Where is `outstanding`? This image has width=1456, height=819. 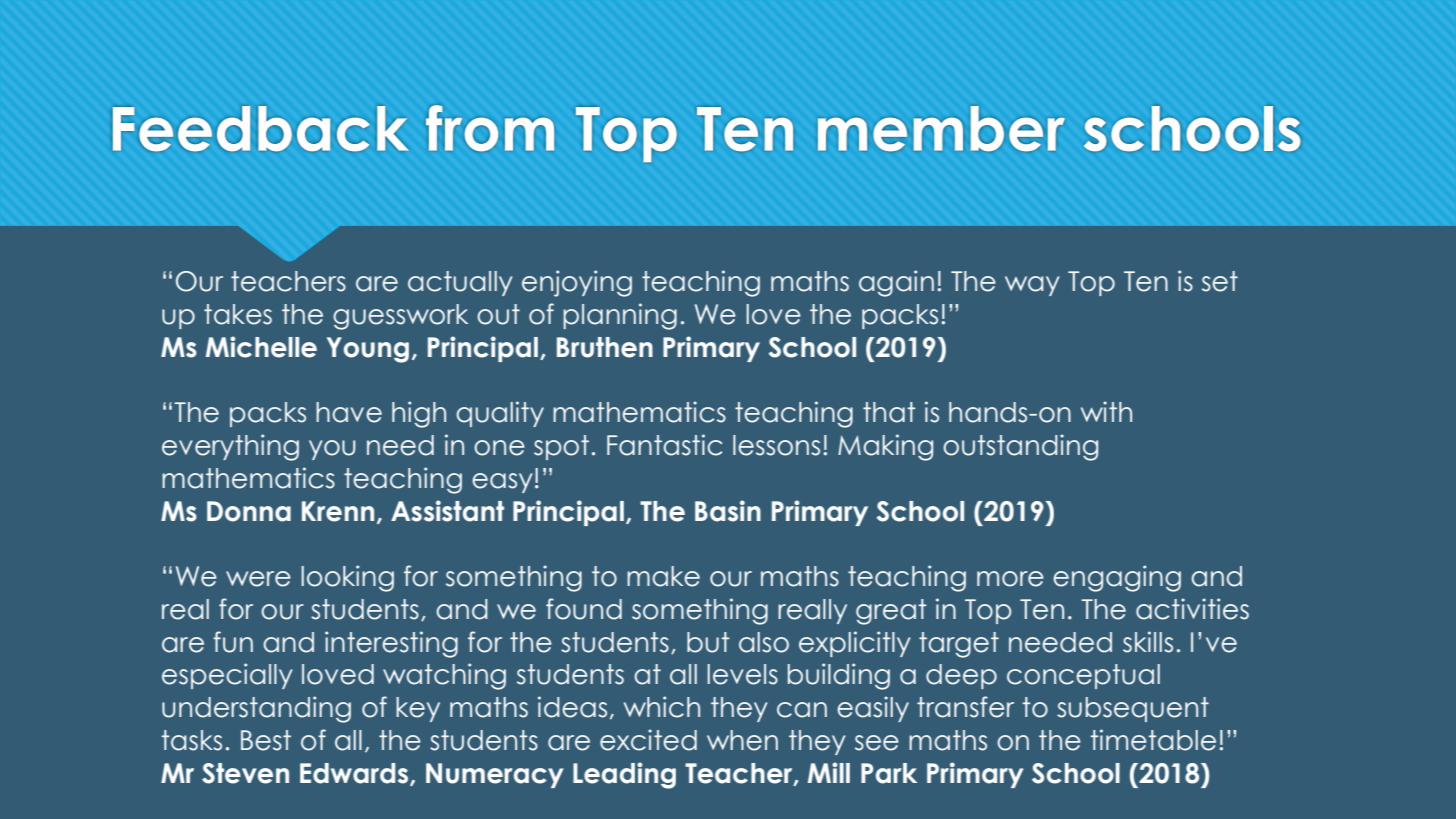 outstanding is located at coordinates (1020, 447).
